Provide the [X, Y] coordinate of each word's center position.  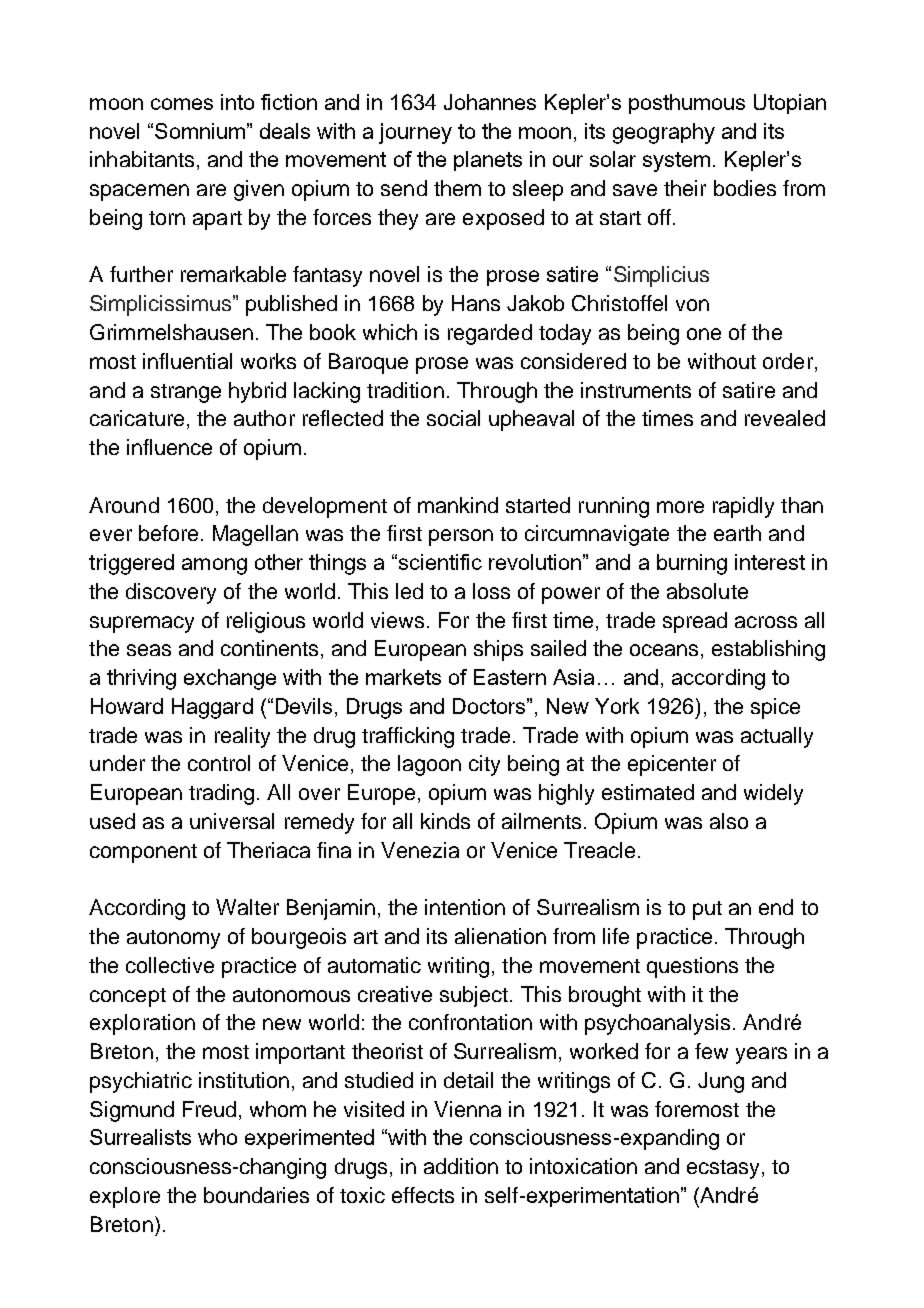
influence [169, 447]
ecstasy [723, 1169]
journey [415, 133]
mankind [458, 505]
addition [461, 1166]
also [729, 821]
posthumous [687, 104]
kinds [445, 821]
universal [232, 821]
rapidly [743, 507]
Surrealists [140, 1137]
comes [182, 104]
